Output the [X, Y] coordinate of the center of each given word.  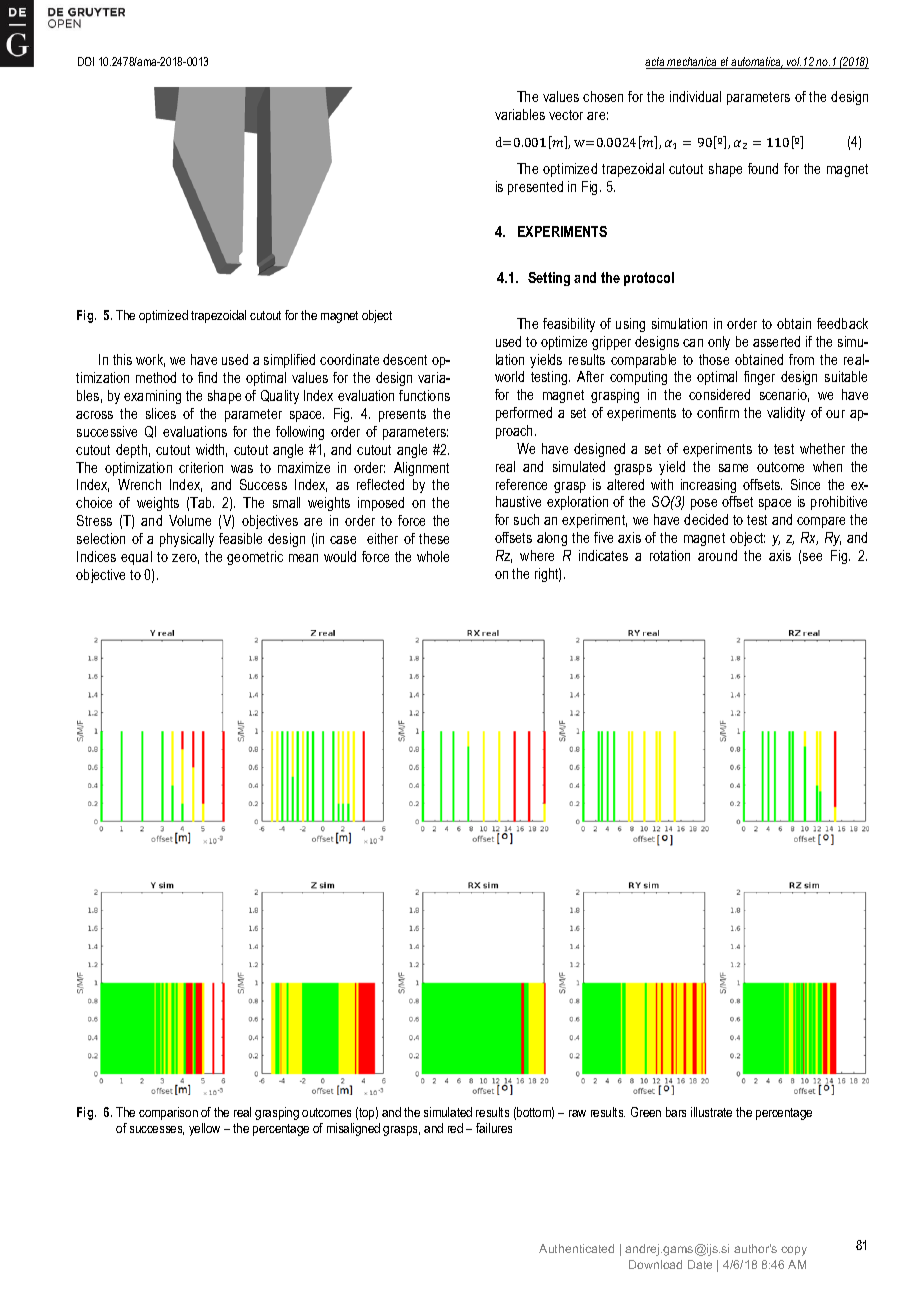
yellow [204, 1129]
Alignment [421, 469]
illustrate [711, 1112]
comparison [168, 1113]
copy [794, 1251]
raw [577, 1113]
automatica [756, 63]
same [733, 468]
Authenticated [576, 1248]
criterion [201, 467]
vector [566, 115]
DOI [86, 61]
